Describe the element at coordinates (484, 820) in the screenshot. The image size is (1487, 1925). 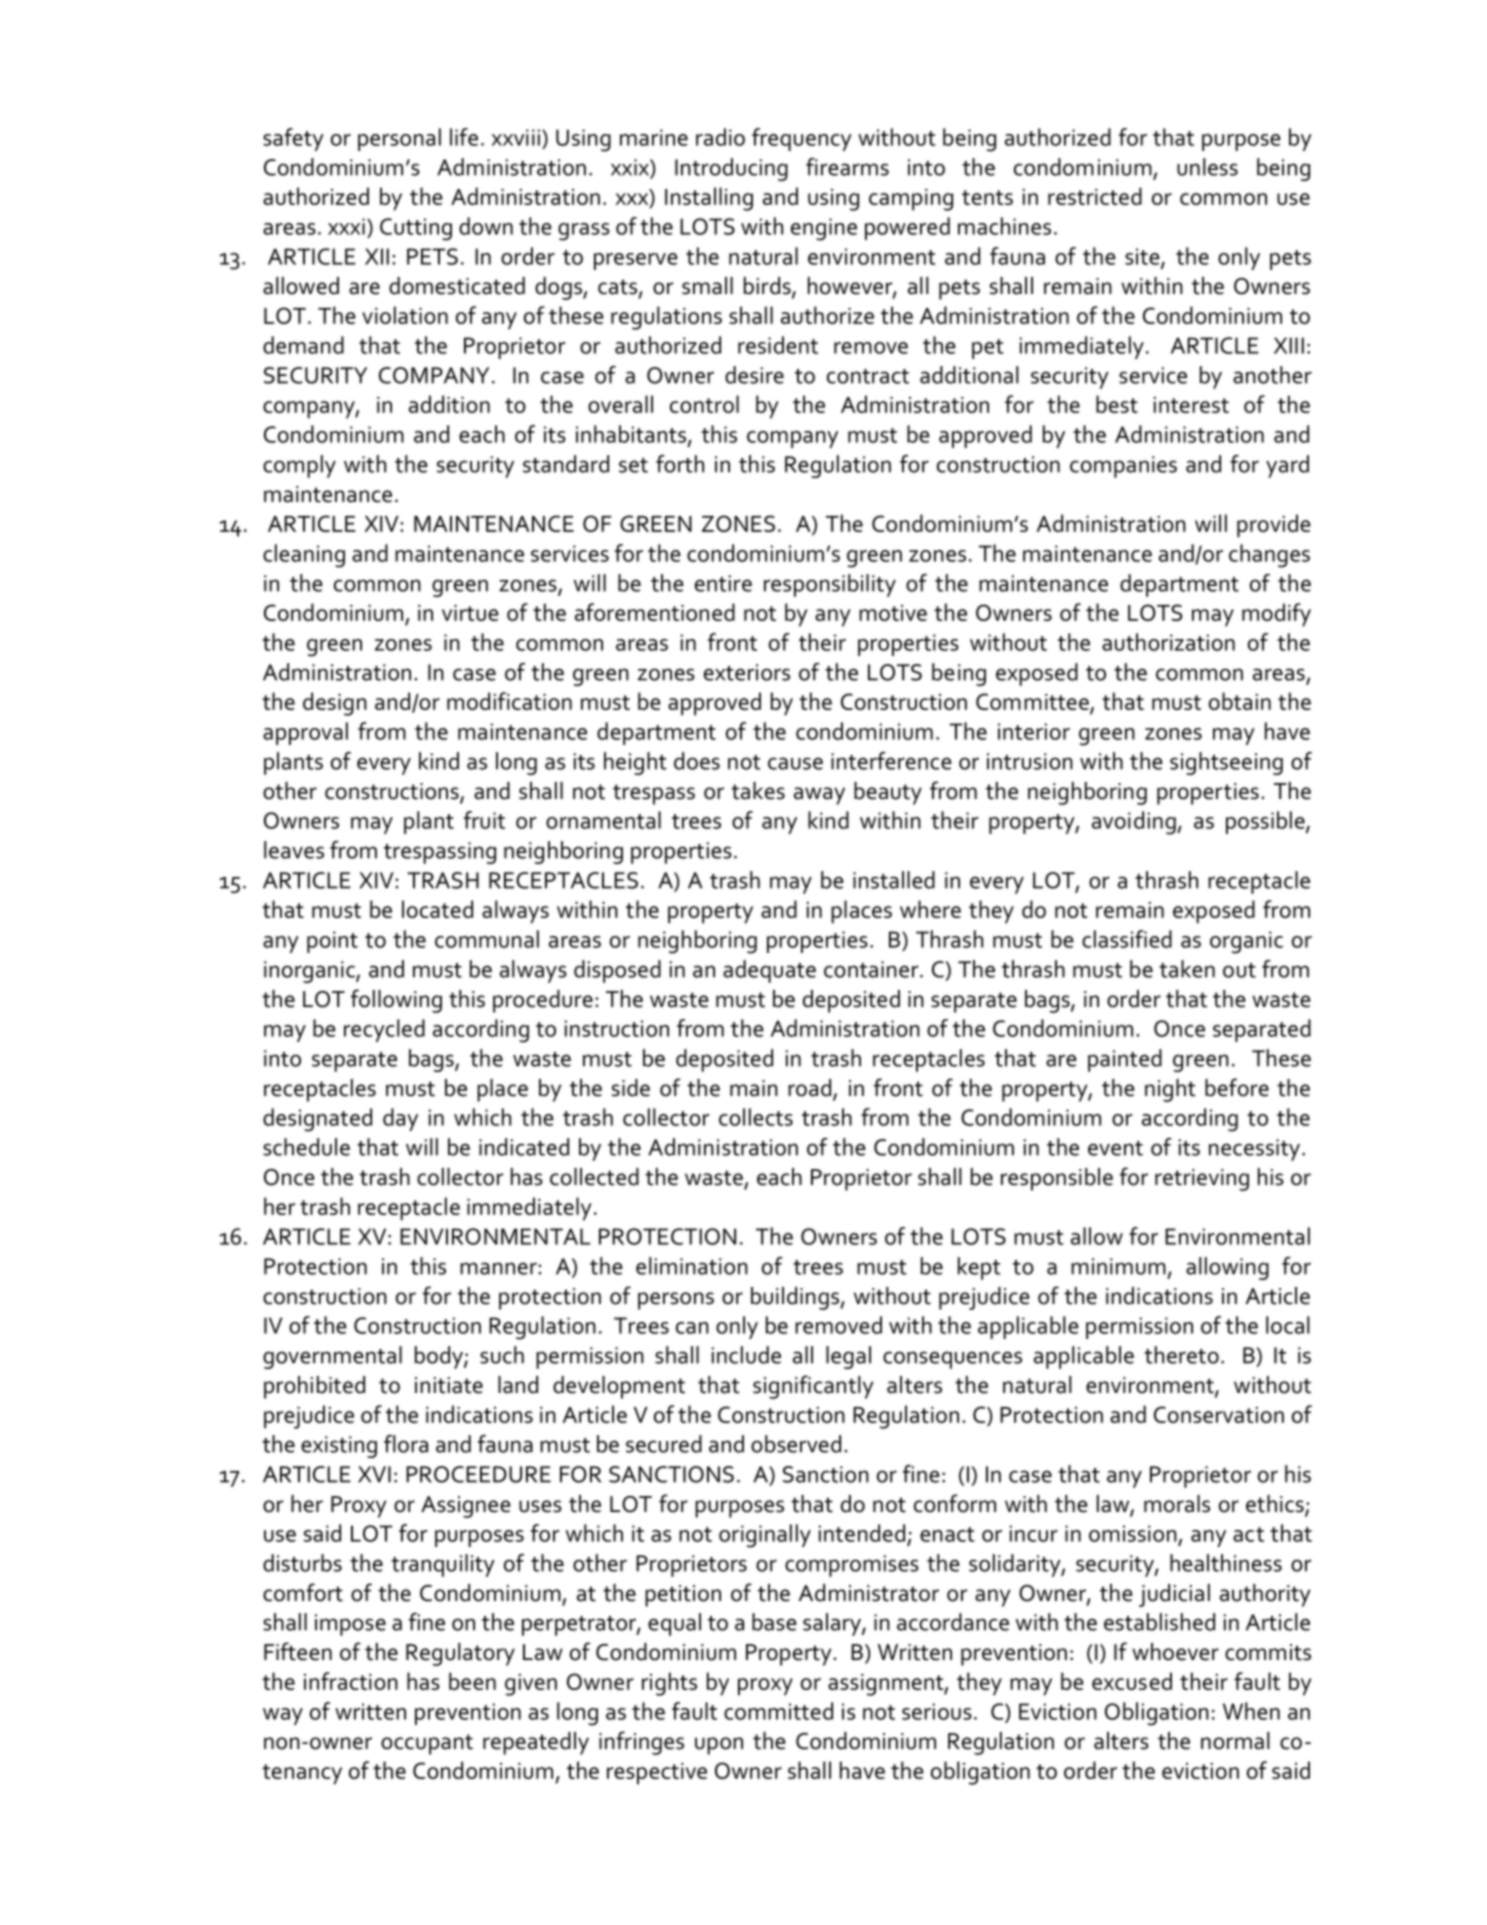
I see `fruit` at that location.
